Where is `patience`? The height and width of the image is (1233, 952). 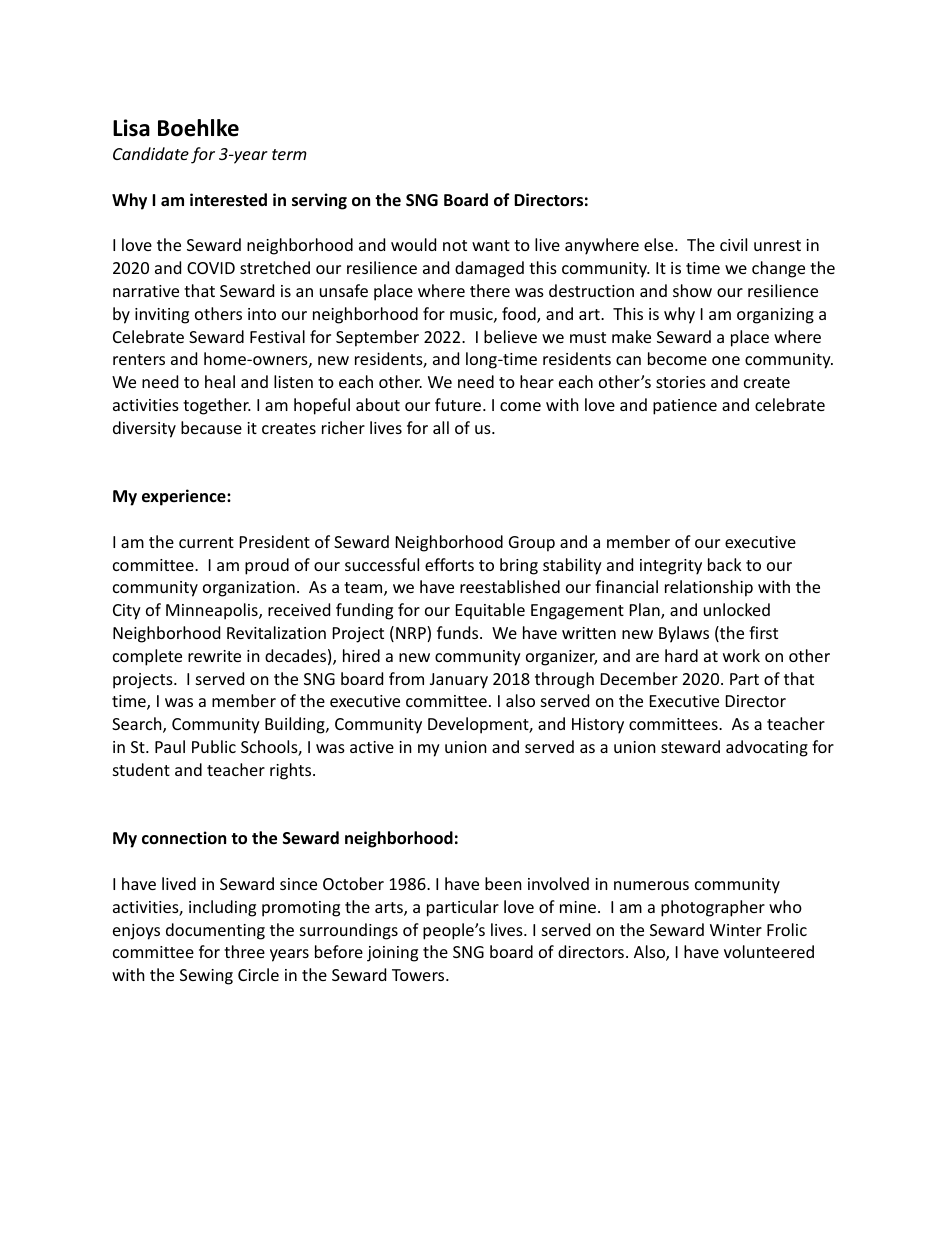
patience is located at coordinates (685, 407).
